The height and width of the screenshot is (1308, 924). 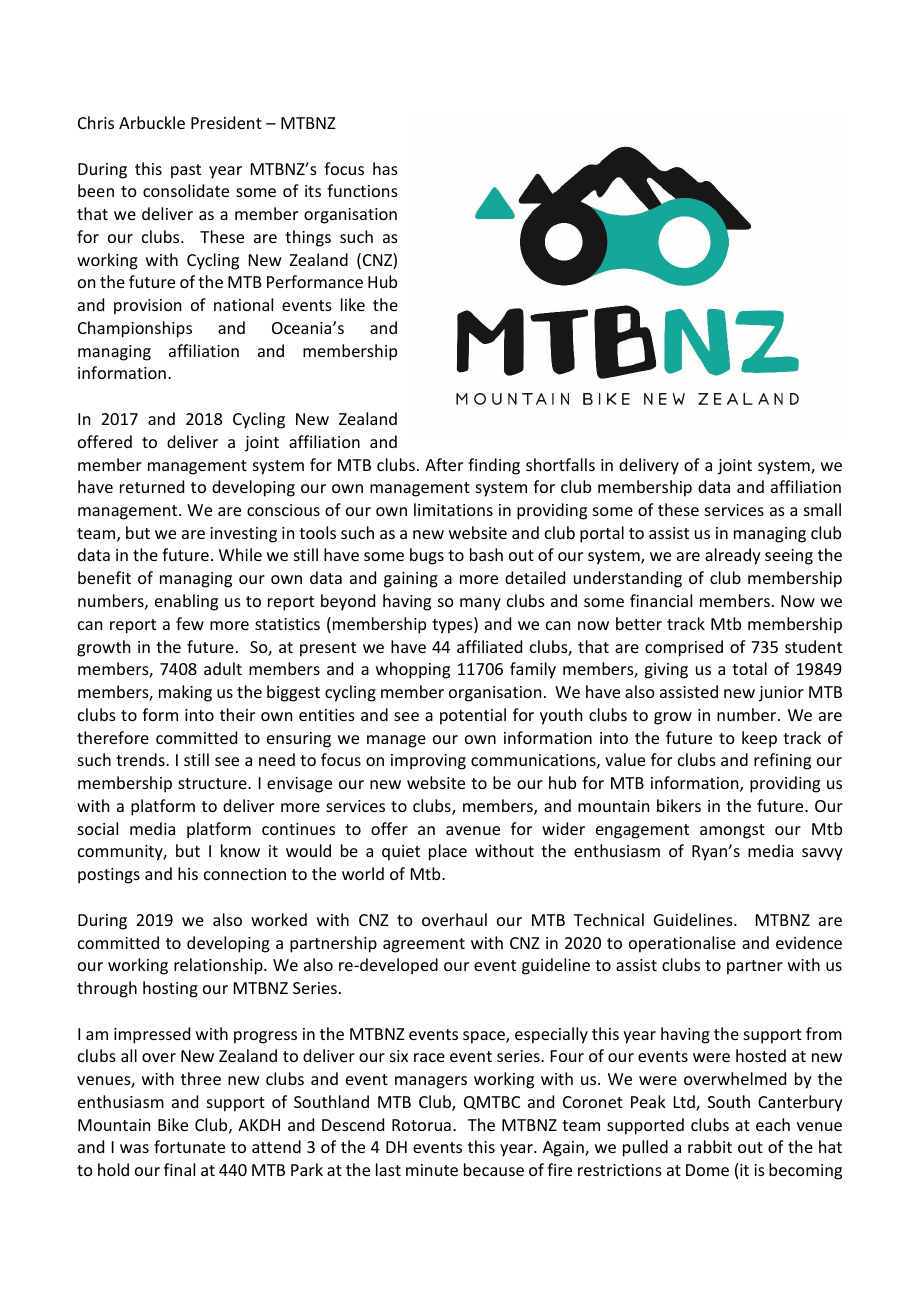 What do you see at coordinates (421, 1125) in the screenshot?
I see `Rotorua` at bounding box center [421, 1125].
